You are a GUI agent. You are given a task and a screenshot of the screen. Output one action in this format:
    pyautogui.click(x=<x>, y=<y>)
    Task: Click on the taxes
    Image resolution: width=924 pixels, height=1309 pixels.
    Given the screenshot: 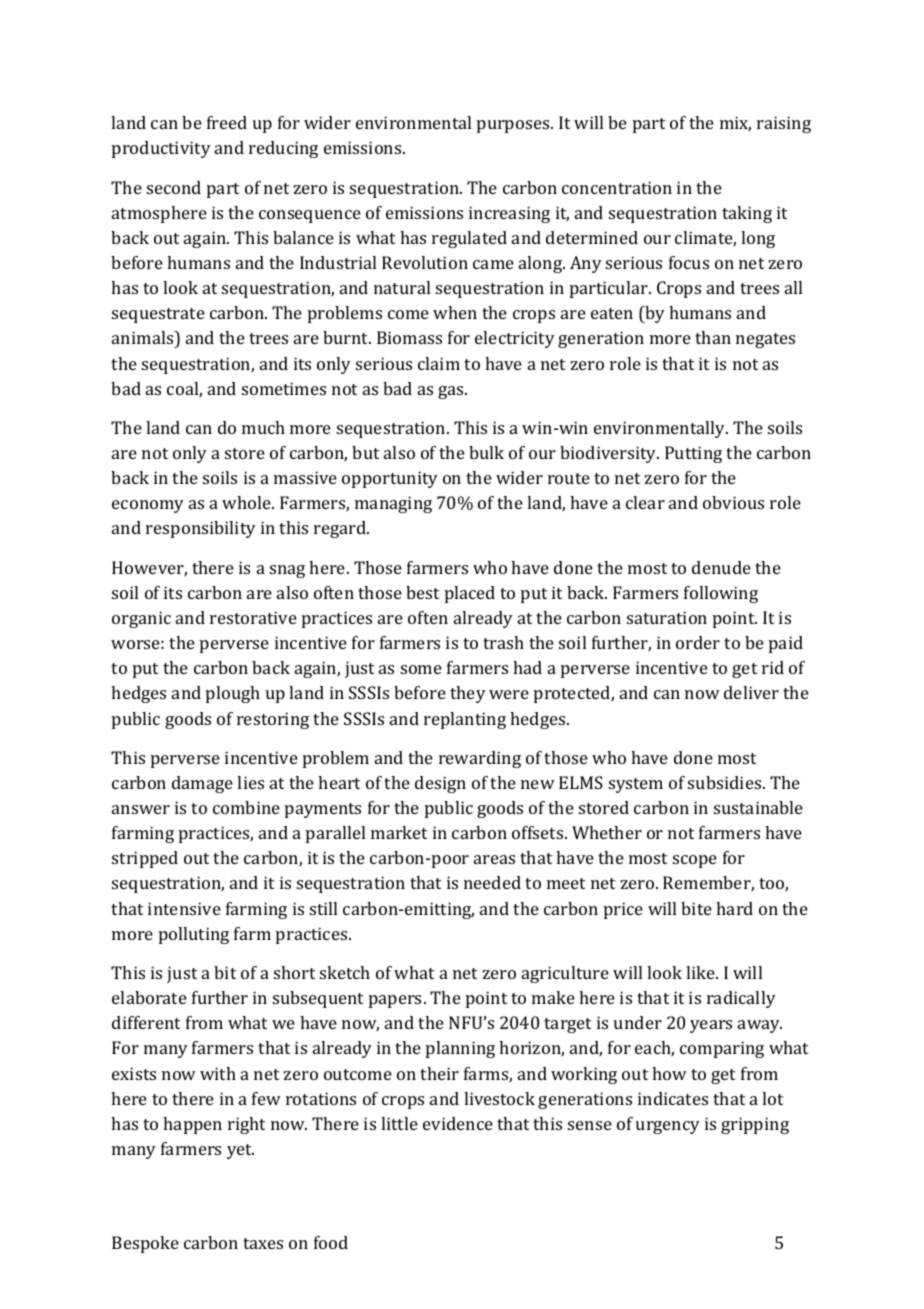 What is the action you would take?
    pyautogui.click(x=263, y=1243)
